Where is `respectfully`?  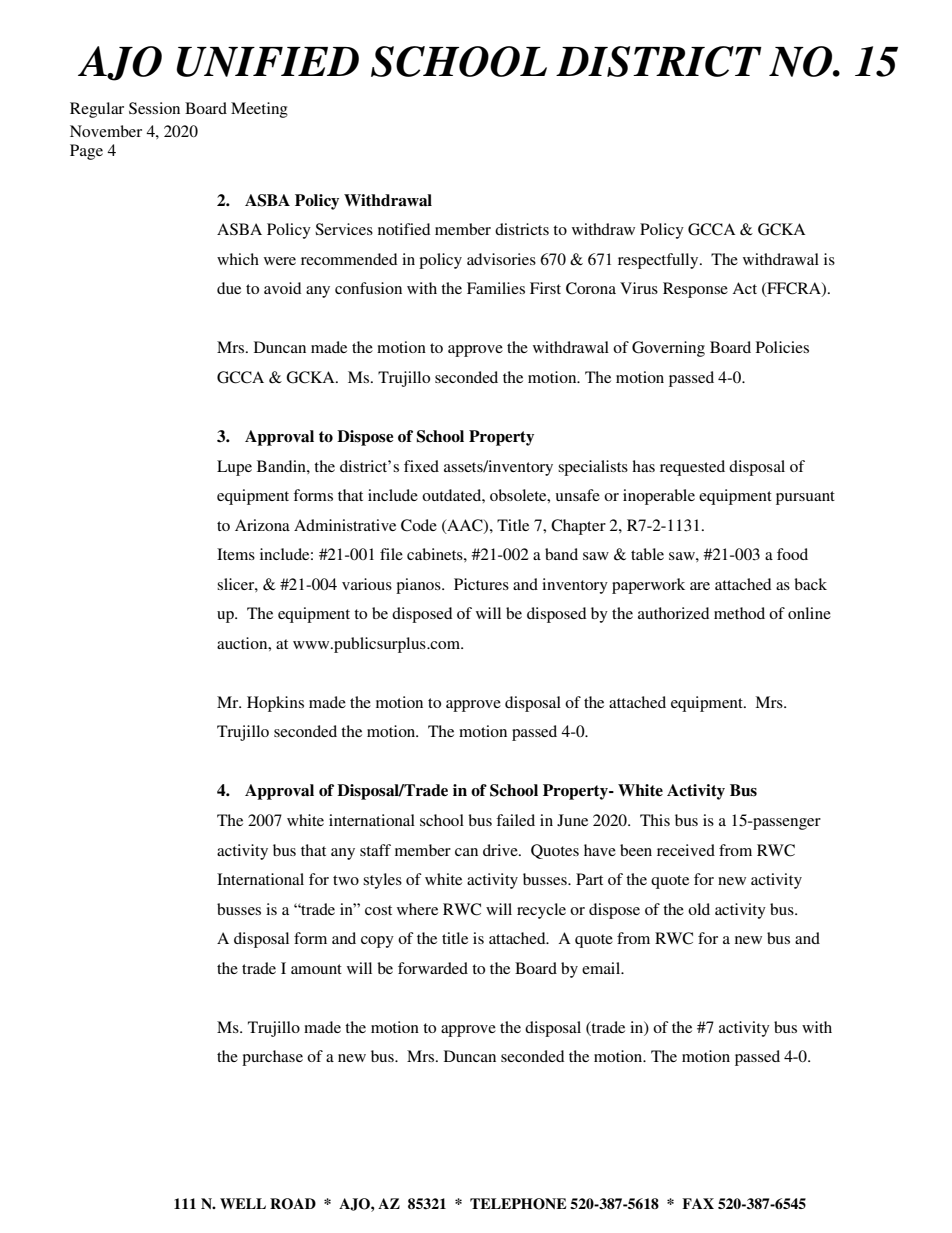
respectfully is located at coordinates (659, 261).
